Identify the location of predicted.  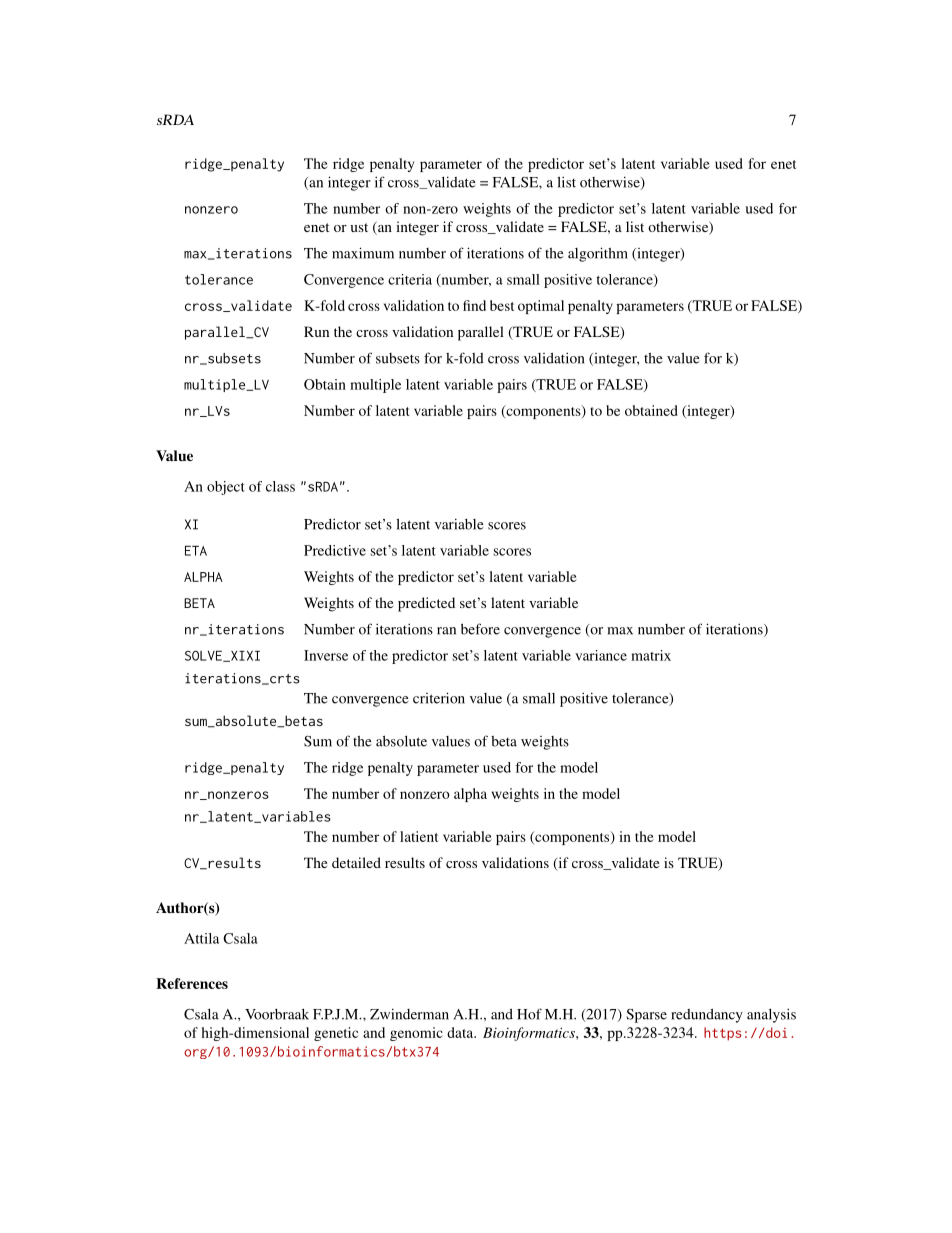
(426, 604).
